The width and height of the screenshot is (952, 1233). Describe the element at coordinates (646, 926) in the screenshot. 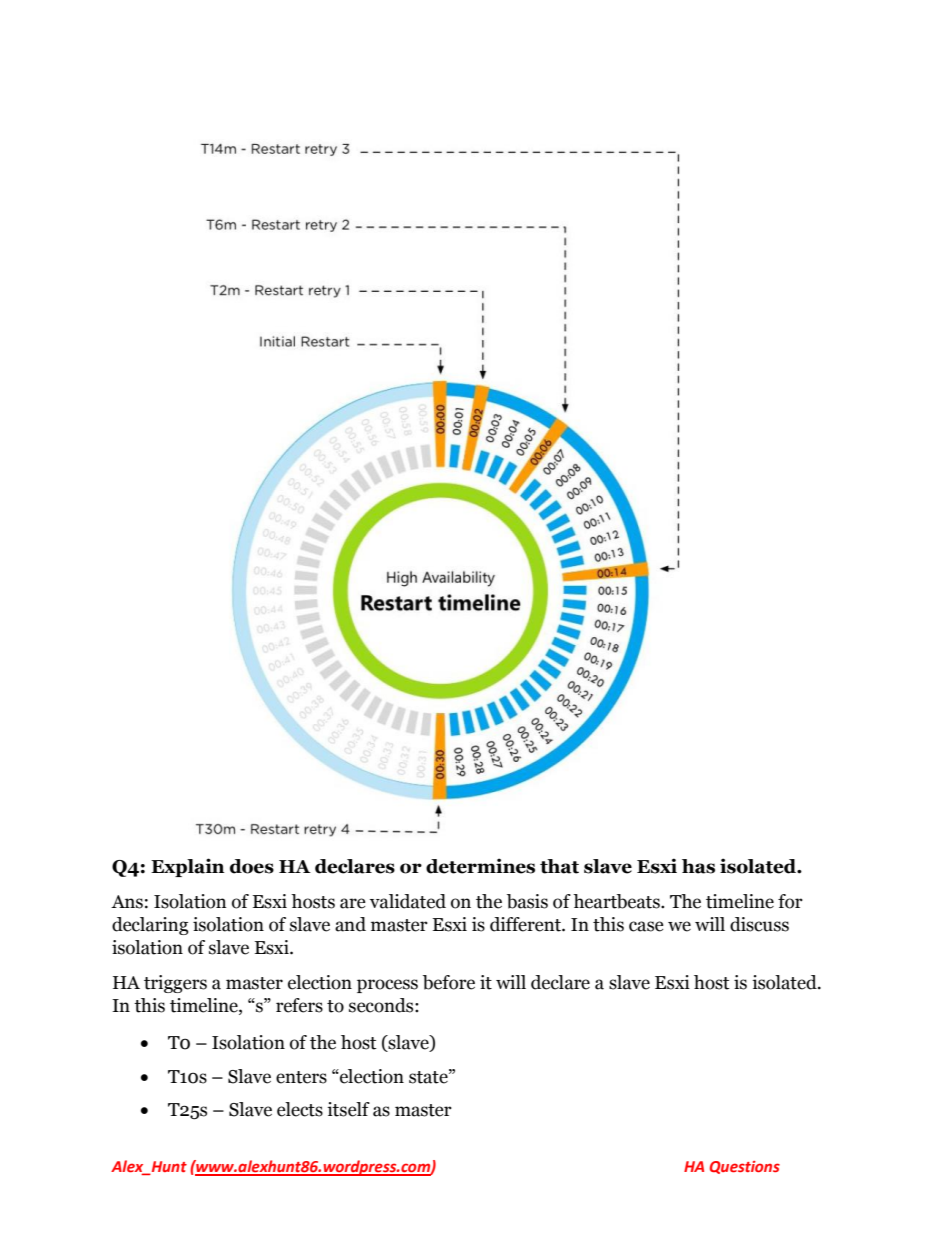

I see `case` at that location.
